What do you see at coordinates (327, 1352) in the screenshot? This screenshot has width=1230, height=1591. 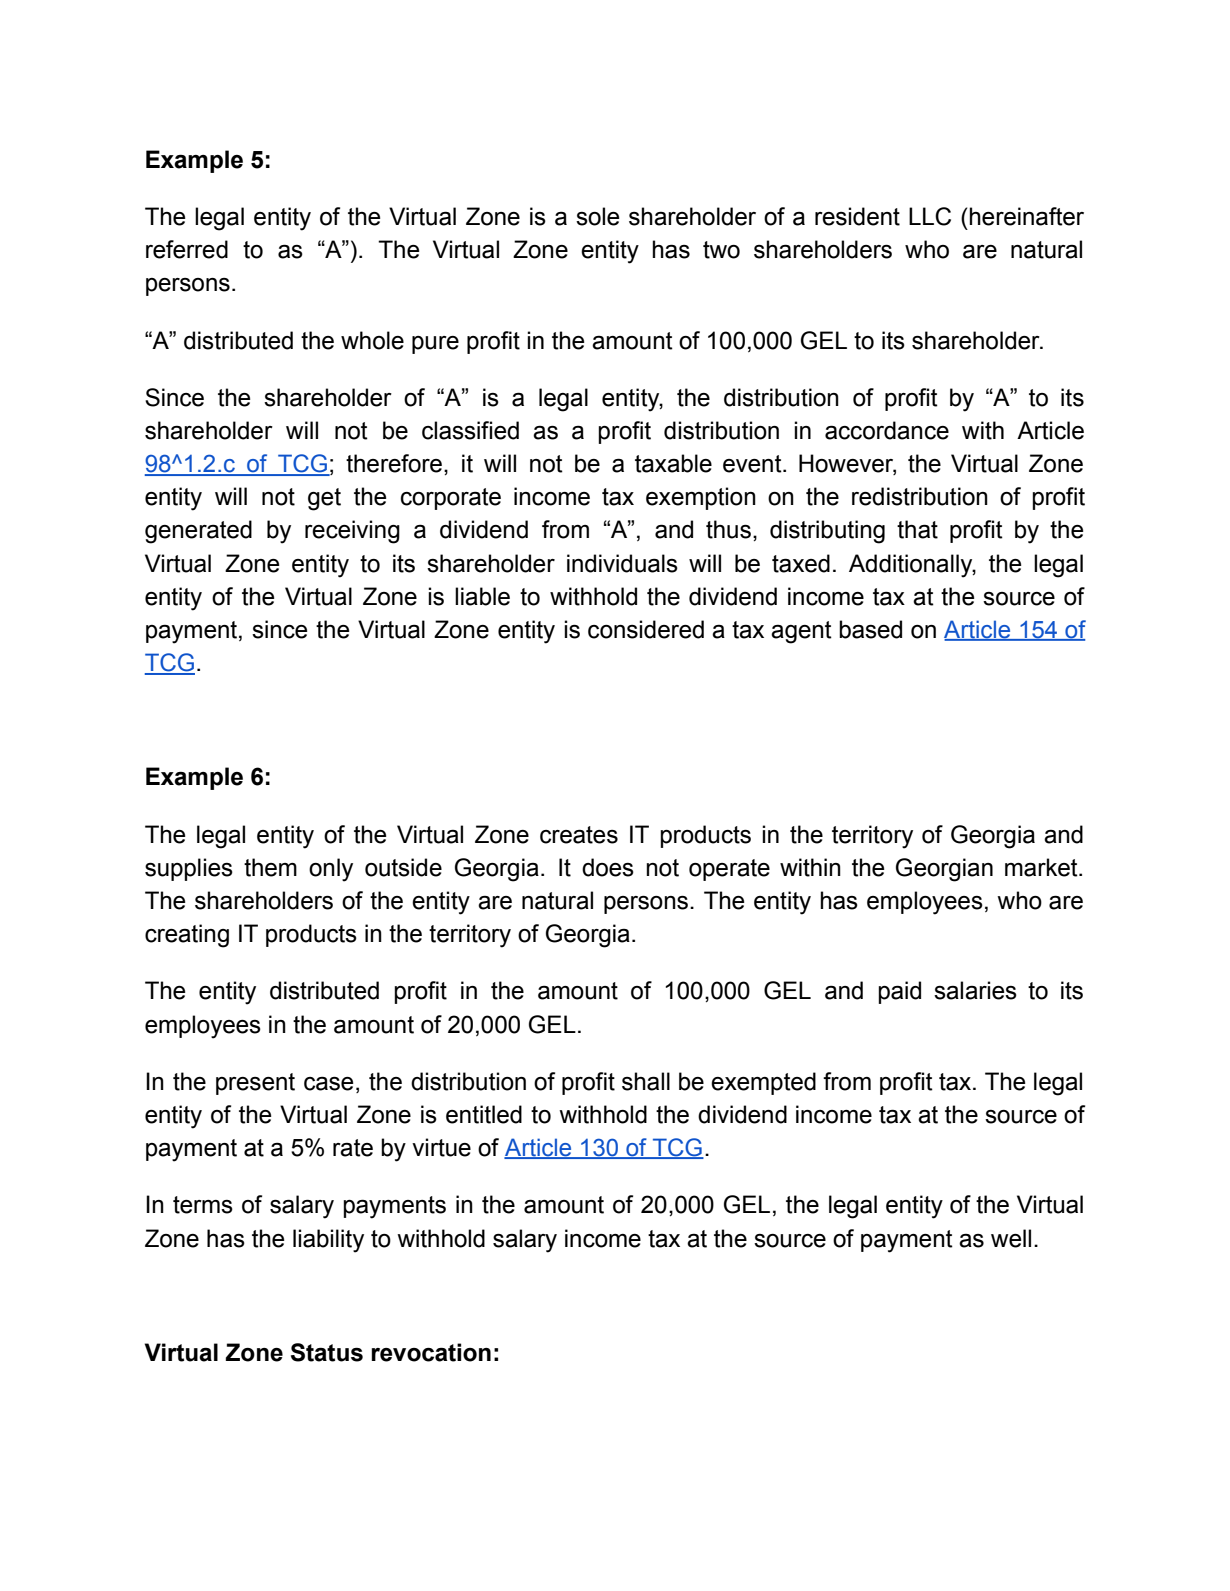 I see `Status` at bounding box center [327, 1352].
